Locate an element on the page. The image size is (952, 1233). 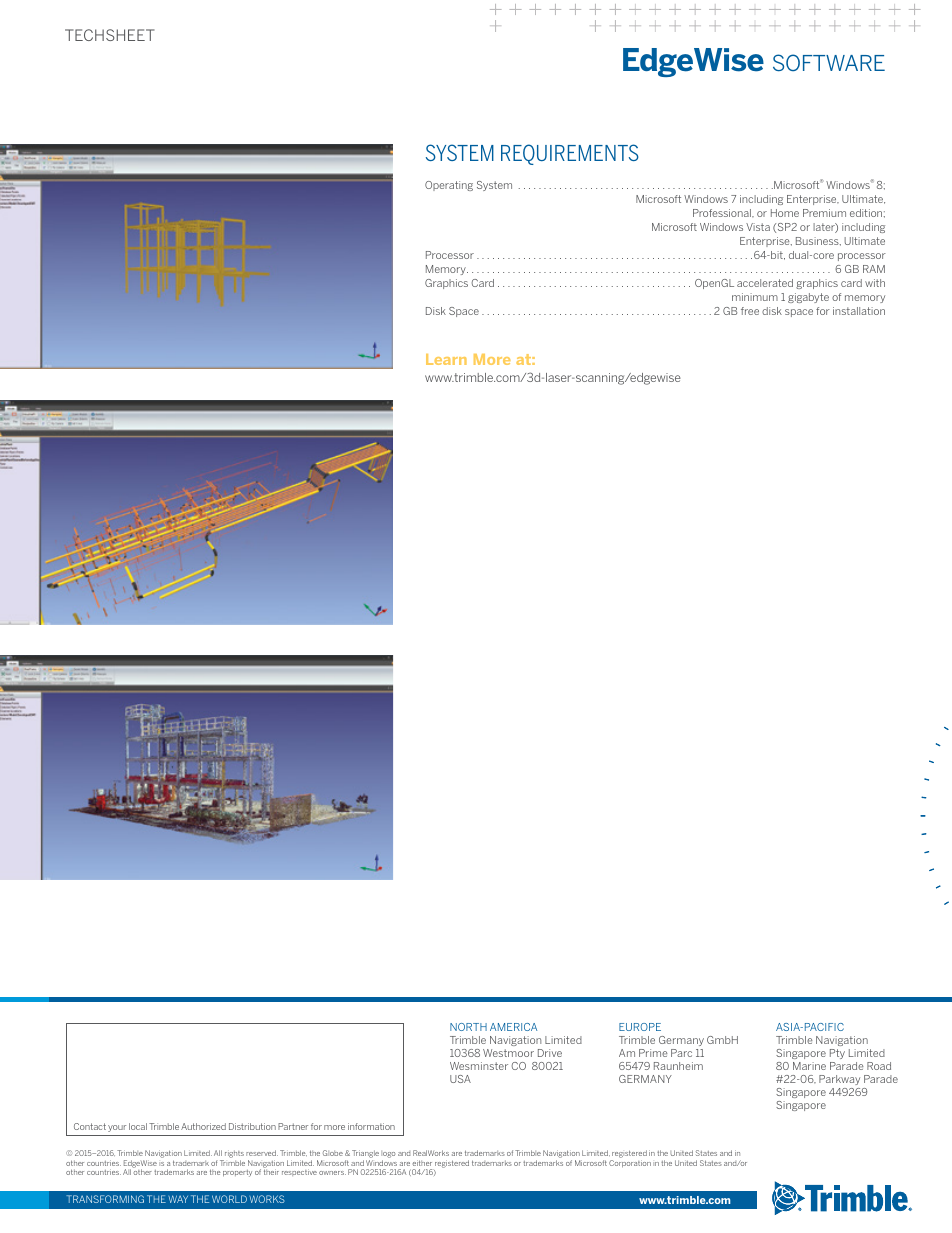
Parkway is located at coordinates (839, 1080).
